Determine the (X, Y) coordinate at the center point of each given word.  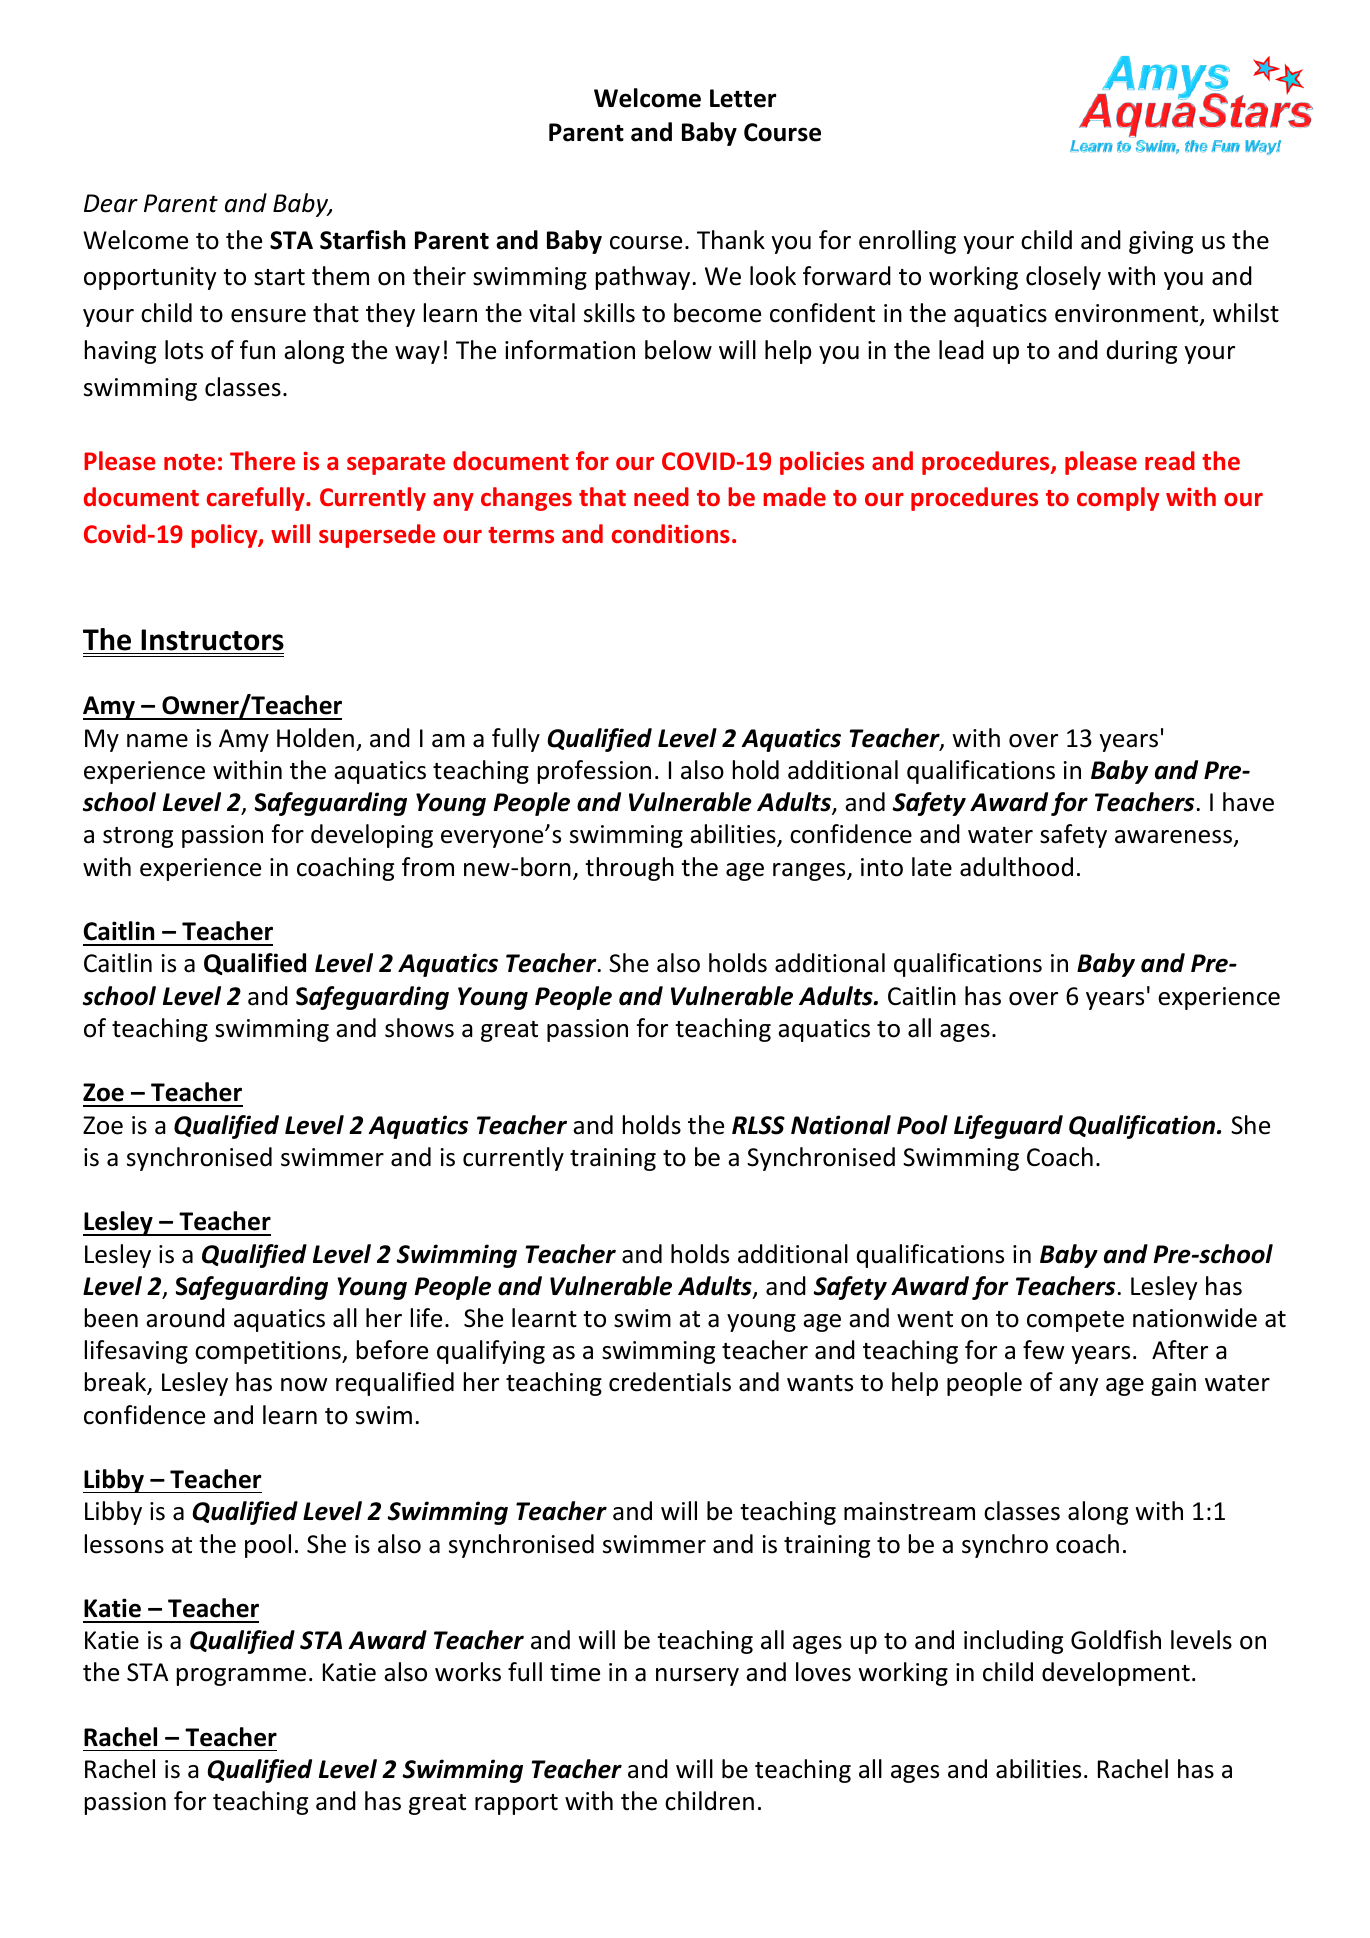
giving (1161, 242)
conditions (671, 534)
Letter (743, 98)
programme (241, 1677)
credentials (670, 1382)
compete (1075, 1321)
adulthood (1016, 867)
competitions (269, 1352)
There (262, 461)
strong (138, 837)
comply (1118, 499)
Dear (111, 203)
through (629, 869)
